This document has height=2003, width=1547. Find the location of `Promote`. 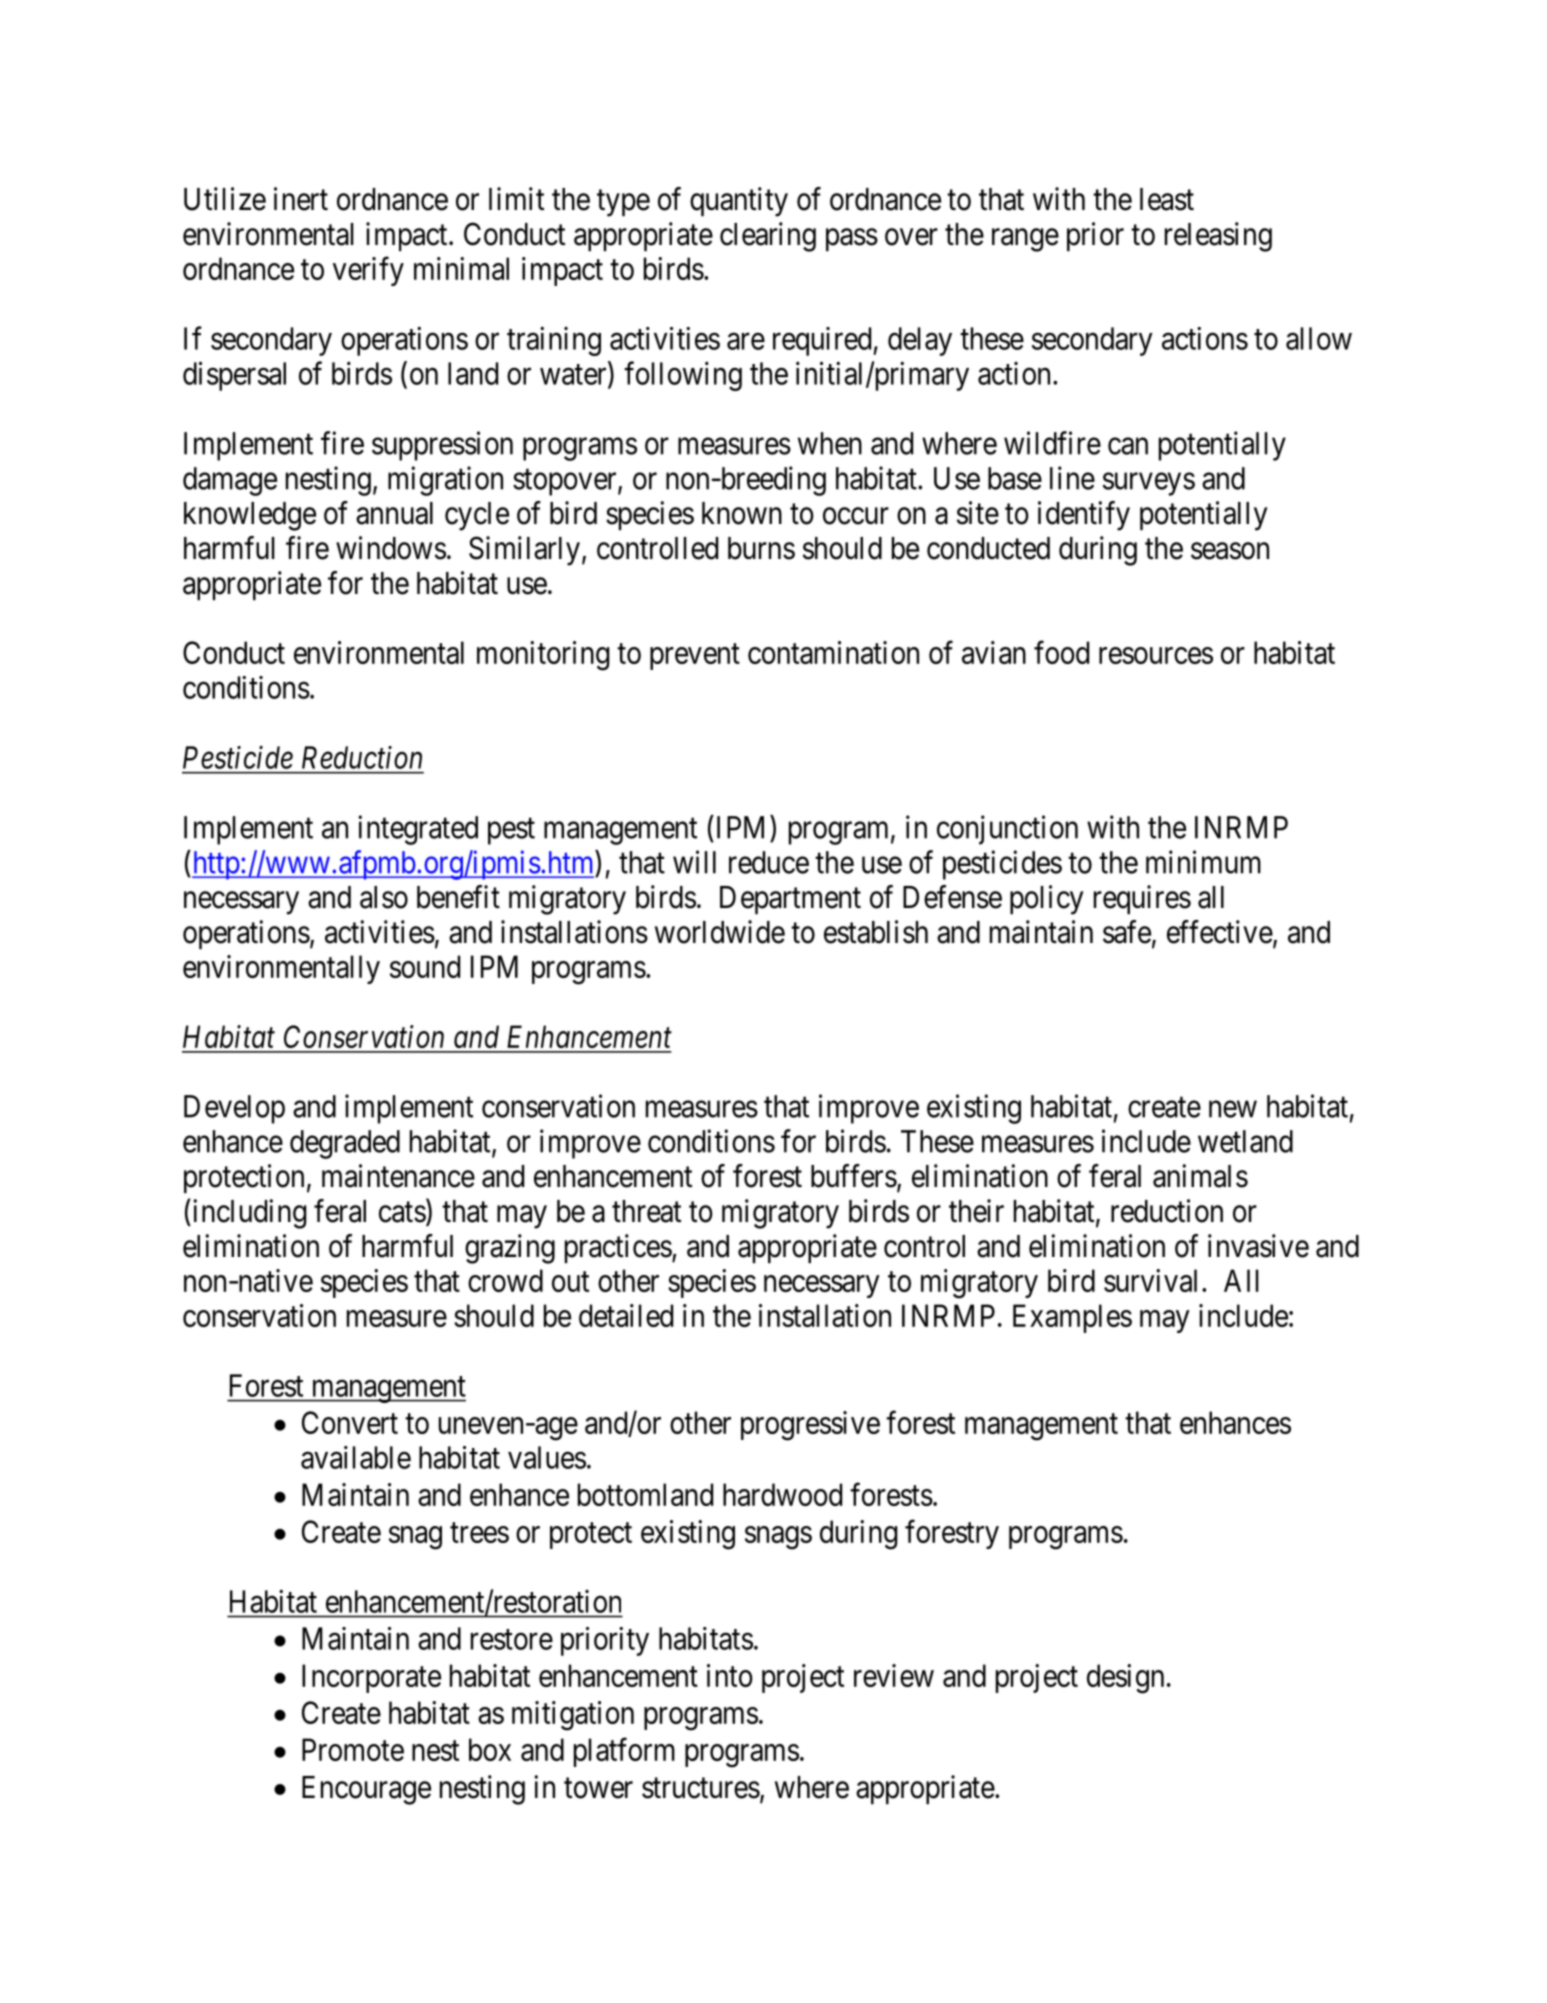

Promote is located at coordinates (353, 1749).
